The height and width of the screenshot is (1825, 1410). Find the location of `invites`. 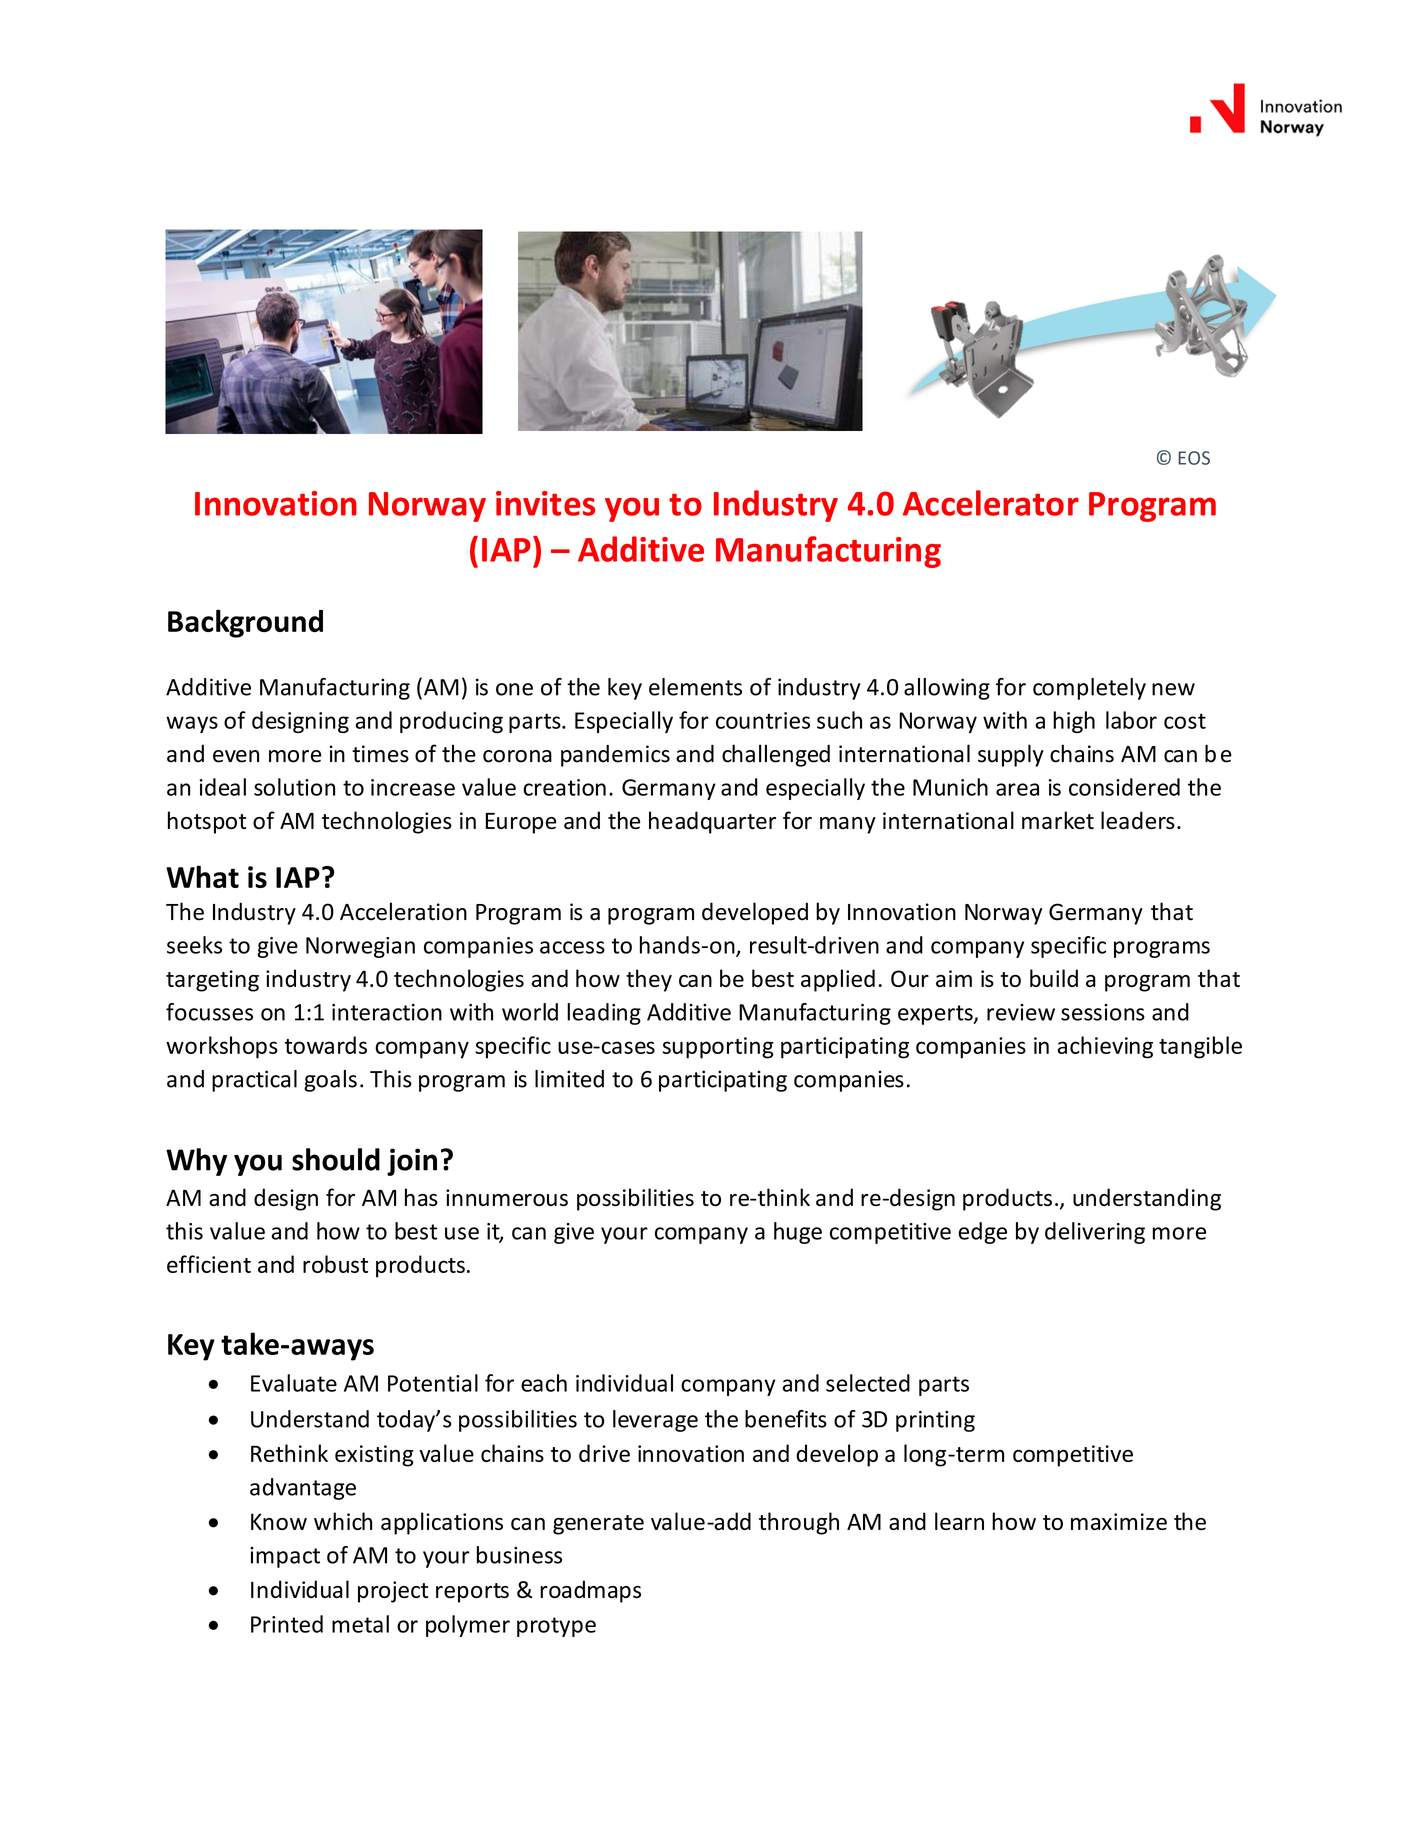

invites is located at coordinates (545, 503).
